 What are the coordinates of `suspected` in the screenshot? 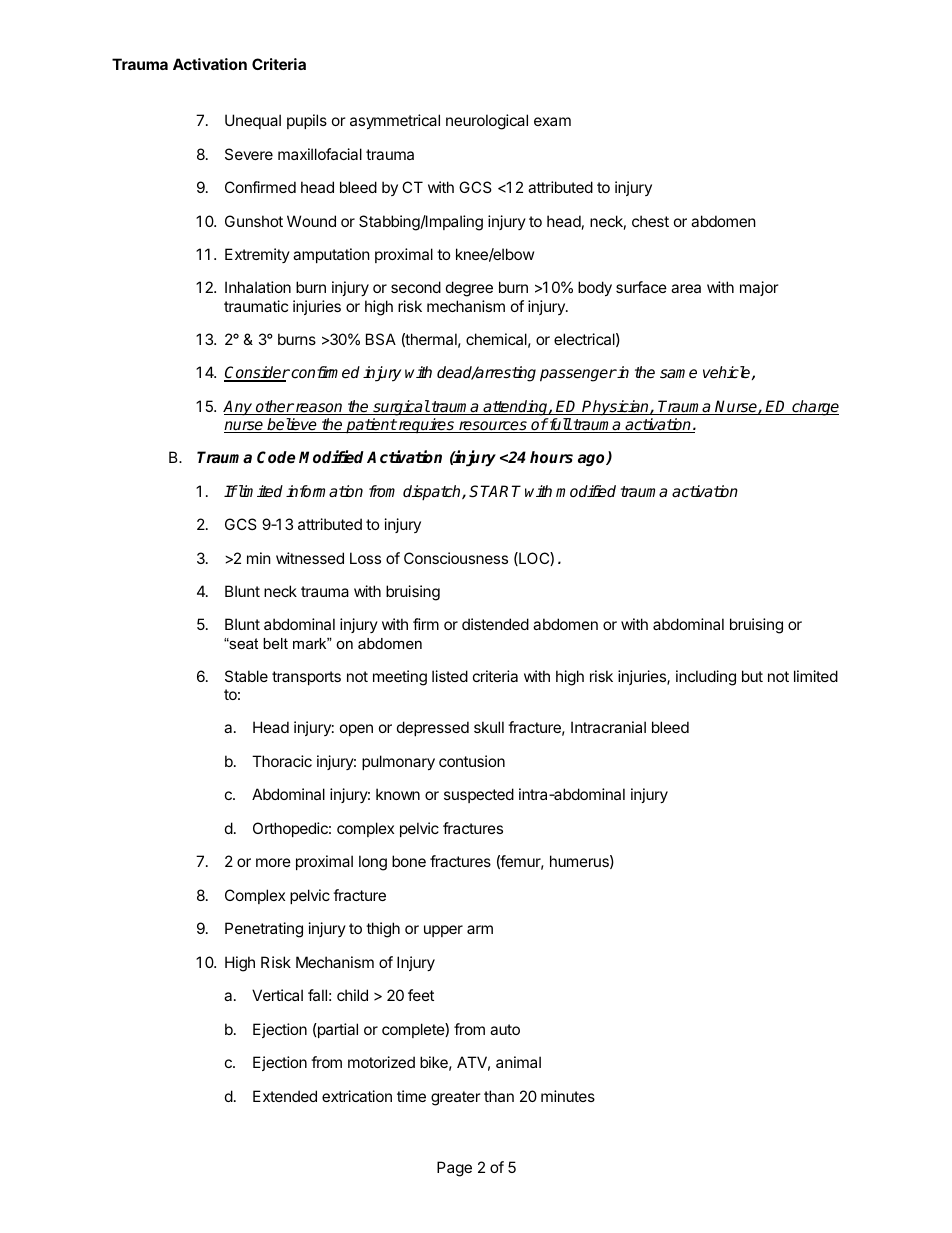 It's located at (479, 795).
